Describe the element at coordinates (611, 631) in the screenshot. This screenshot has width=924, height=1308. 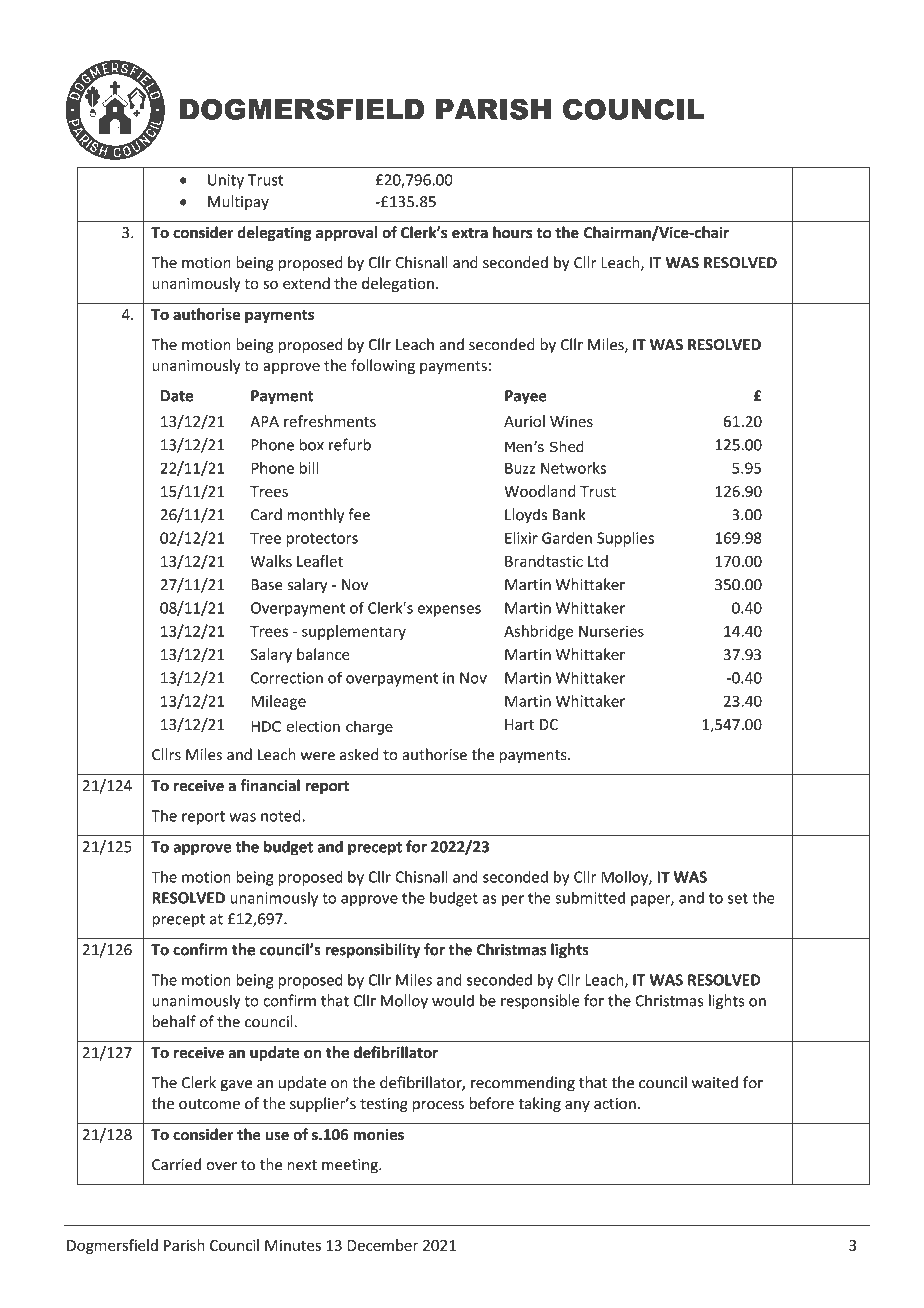
I see `Nurseries` at that location.
